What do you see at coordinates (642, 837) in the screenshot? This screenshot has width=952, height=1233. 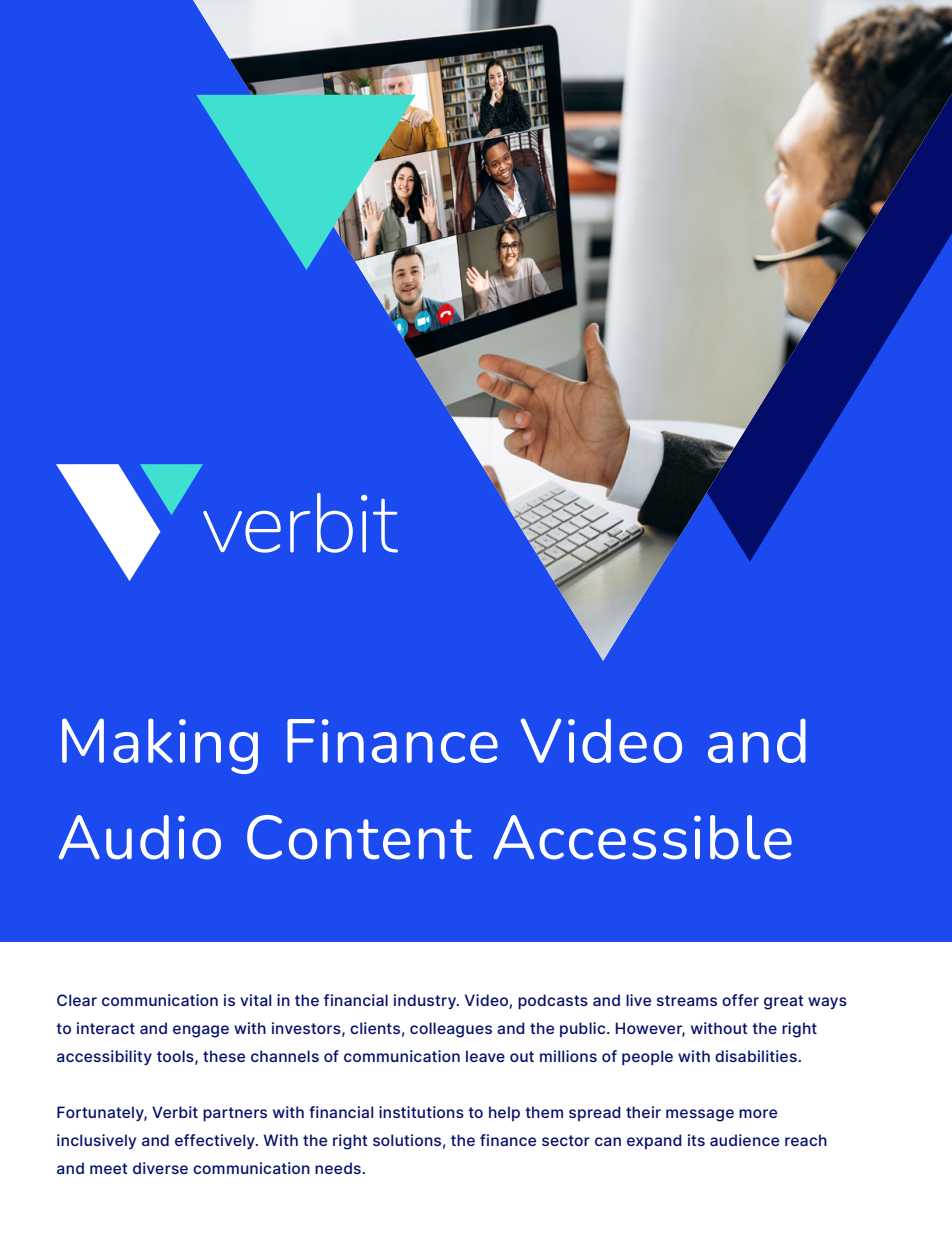 I see `Accessible` at bounding box center [642, 837].
